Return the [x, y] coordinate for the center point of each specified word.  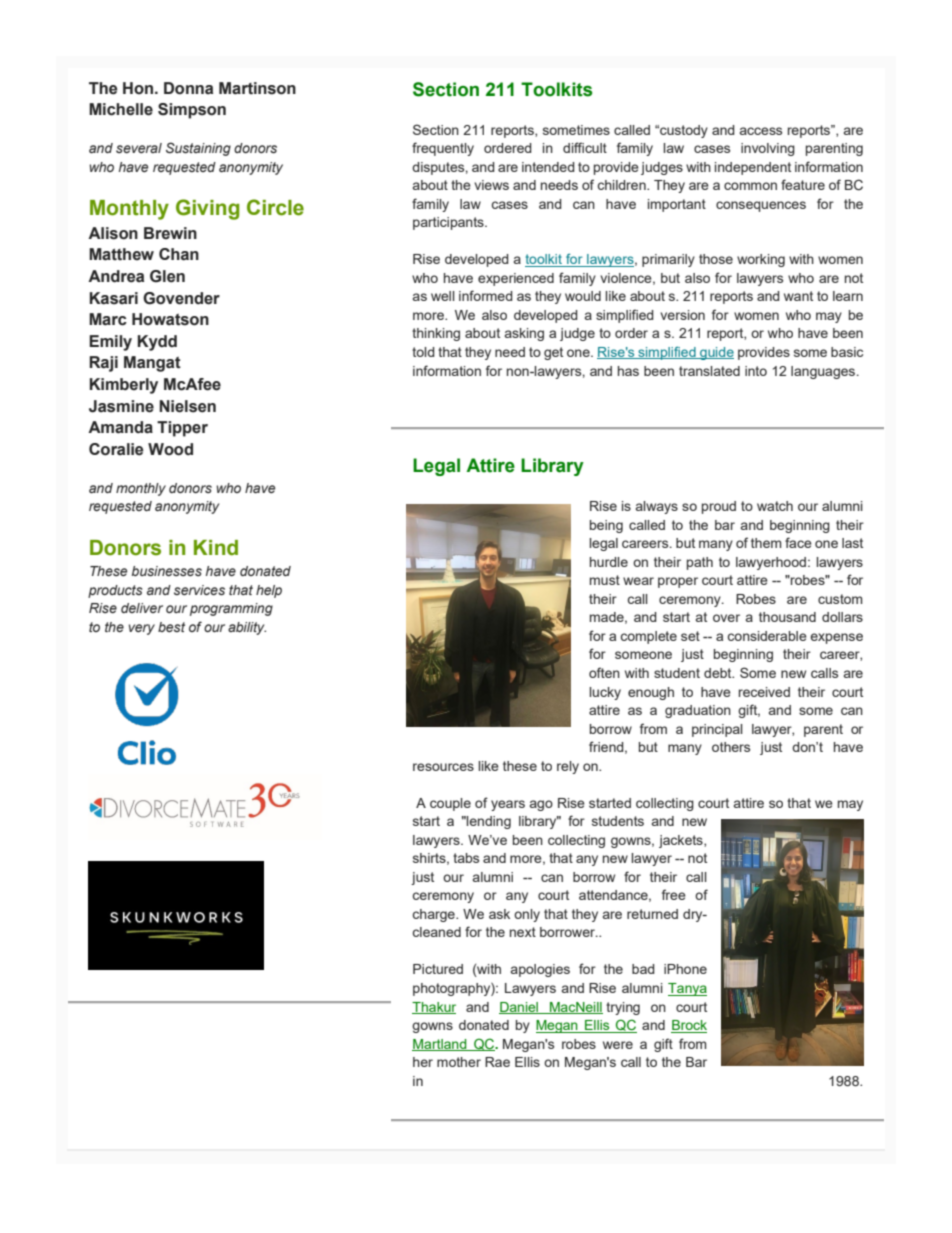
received [764, 692]
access [761, 131]
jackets [682, 841]
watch [775, 506]
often [604, 672]
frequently [443, 149]
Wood [170, 449]
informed [486, 295]
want [798, 296]
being [606, 526]
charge [435, 915]
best [171, 627]
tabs [466, 858]
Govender [181, 298]
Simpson [192, 111]
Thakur [434, 1008]
